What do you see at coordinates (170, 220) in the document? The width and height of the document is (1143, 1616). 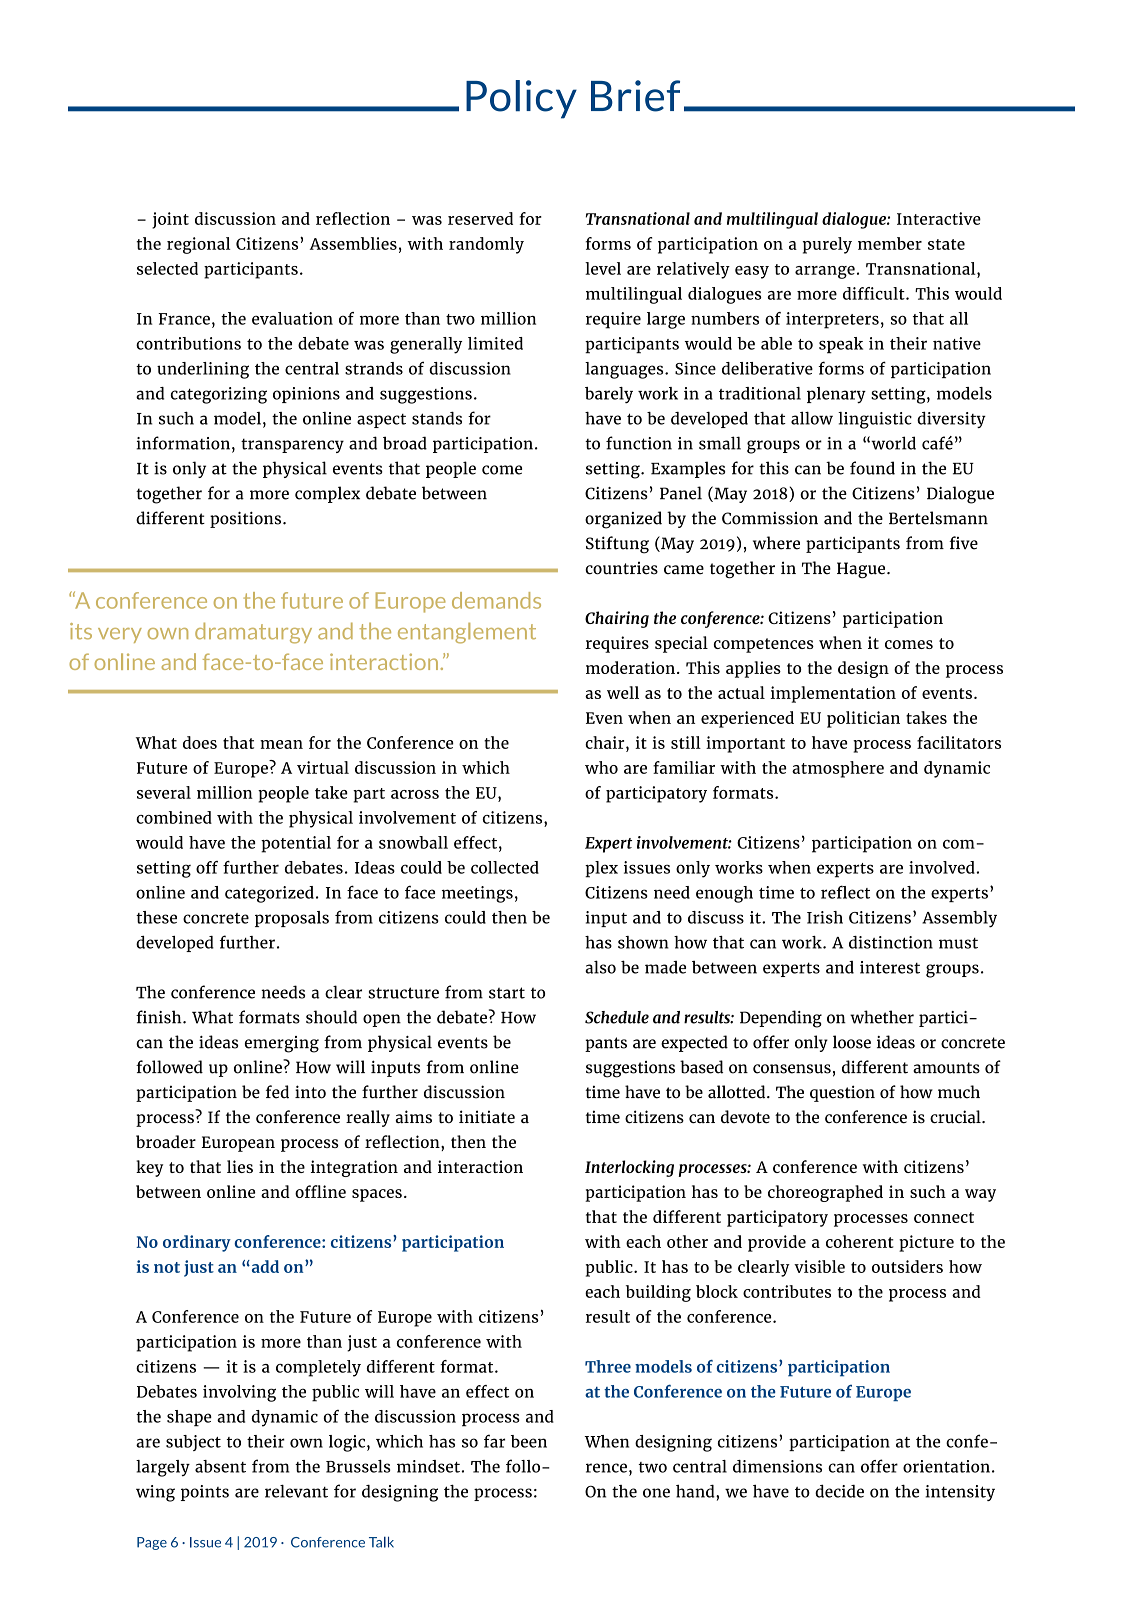 I see `joint` at bounding box center [170, 220].
